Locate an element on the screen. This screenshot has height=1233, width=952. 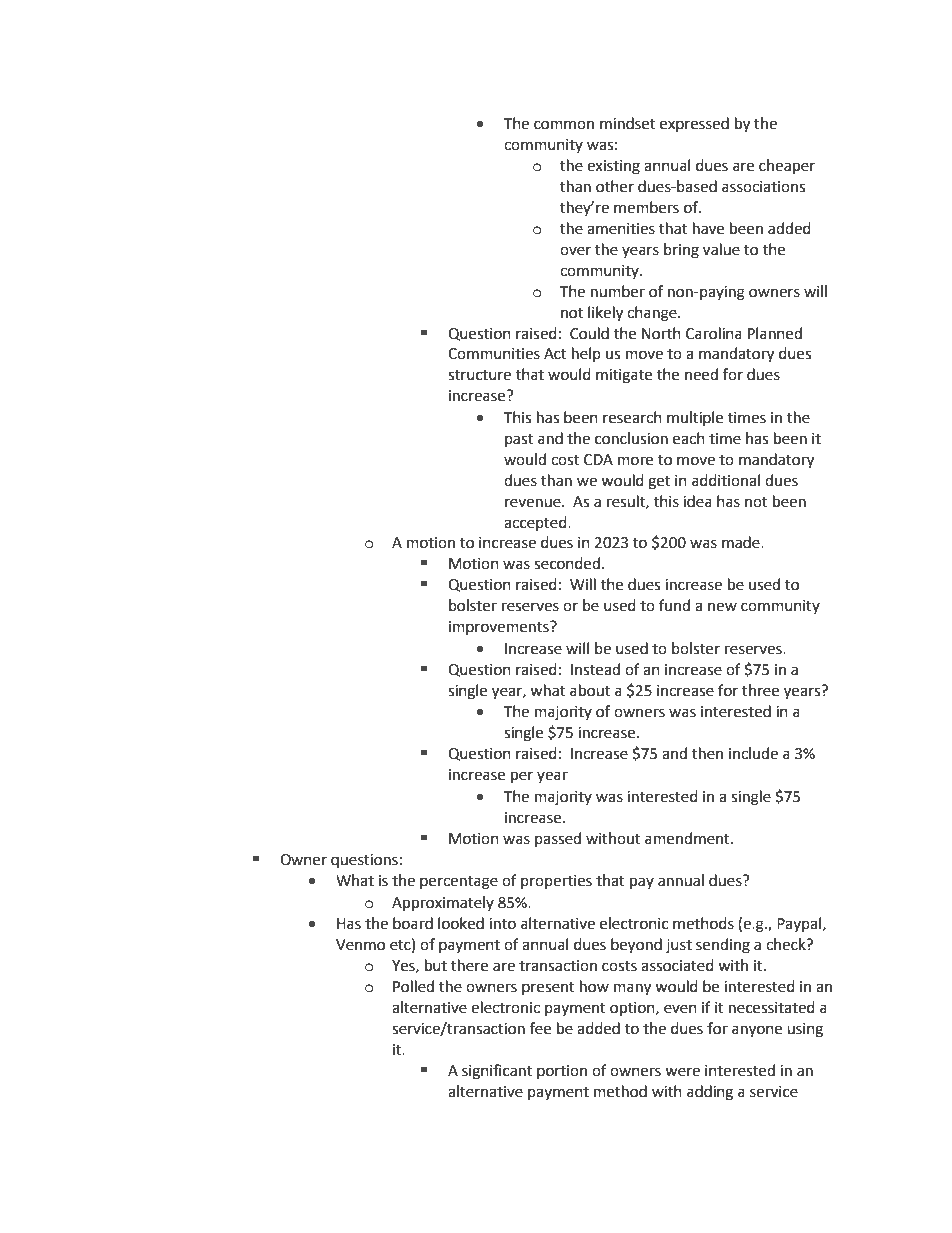
made is located at coordinates (742, 542).
